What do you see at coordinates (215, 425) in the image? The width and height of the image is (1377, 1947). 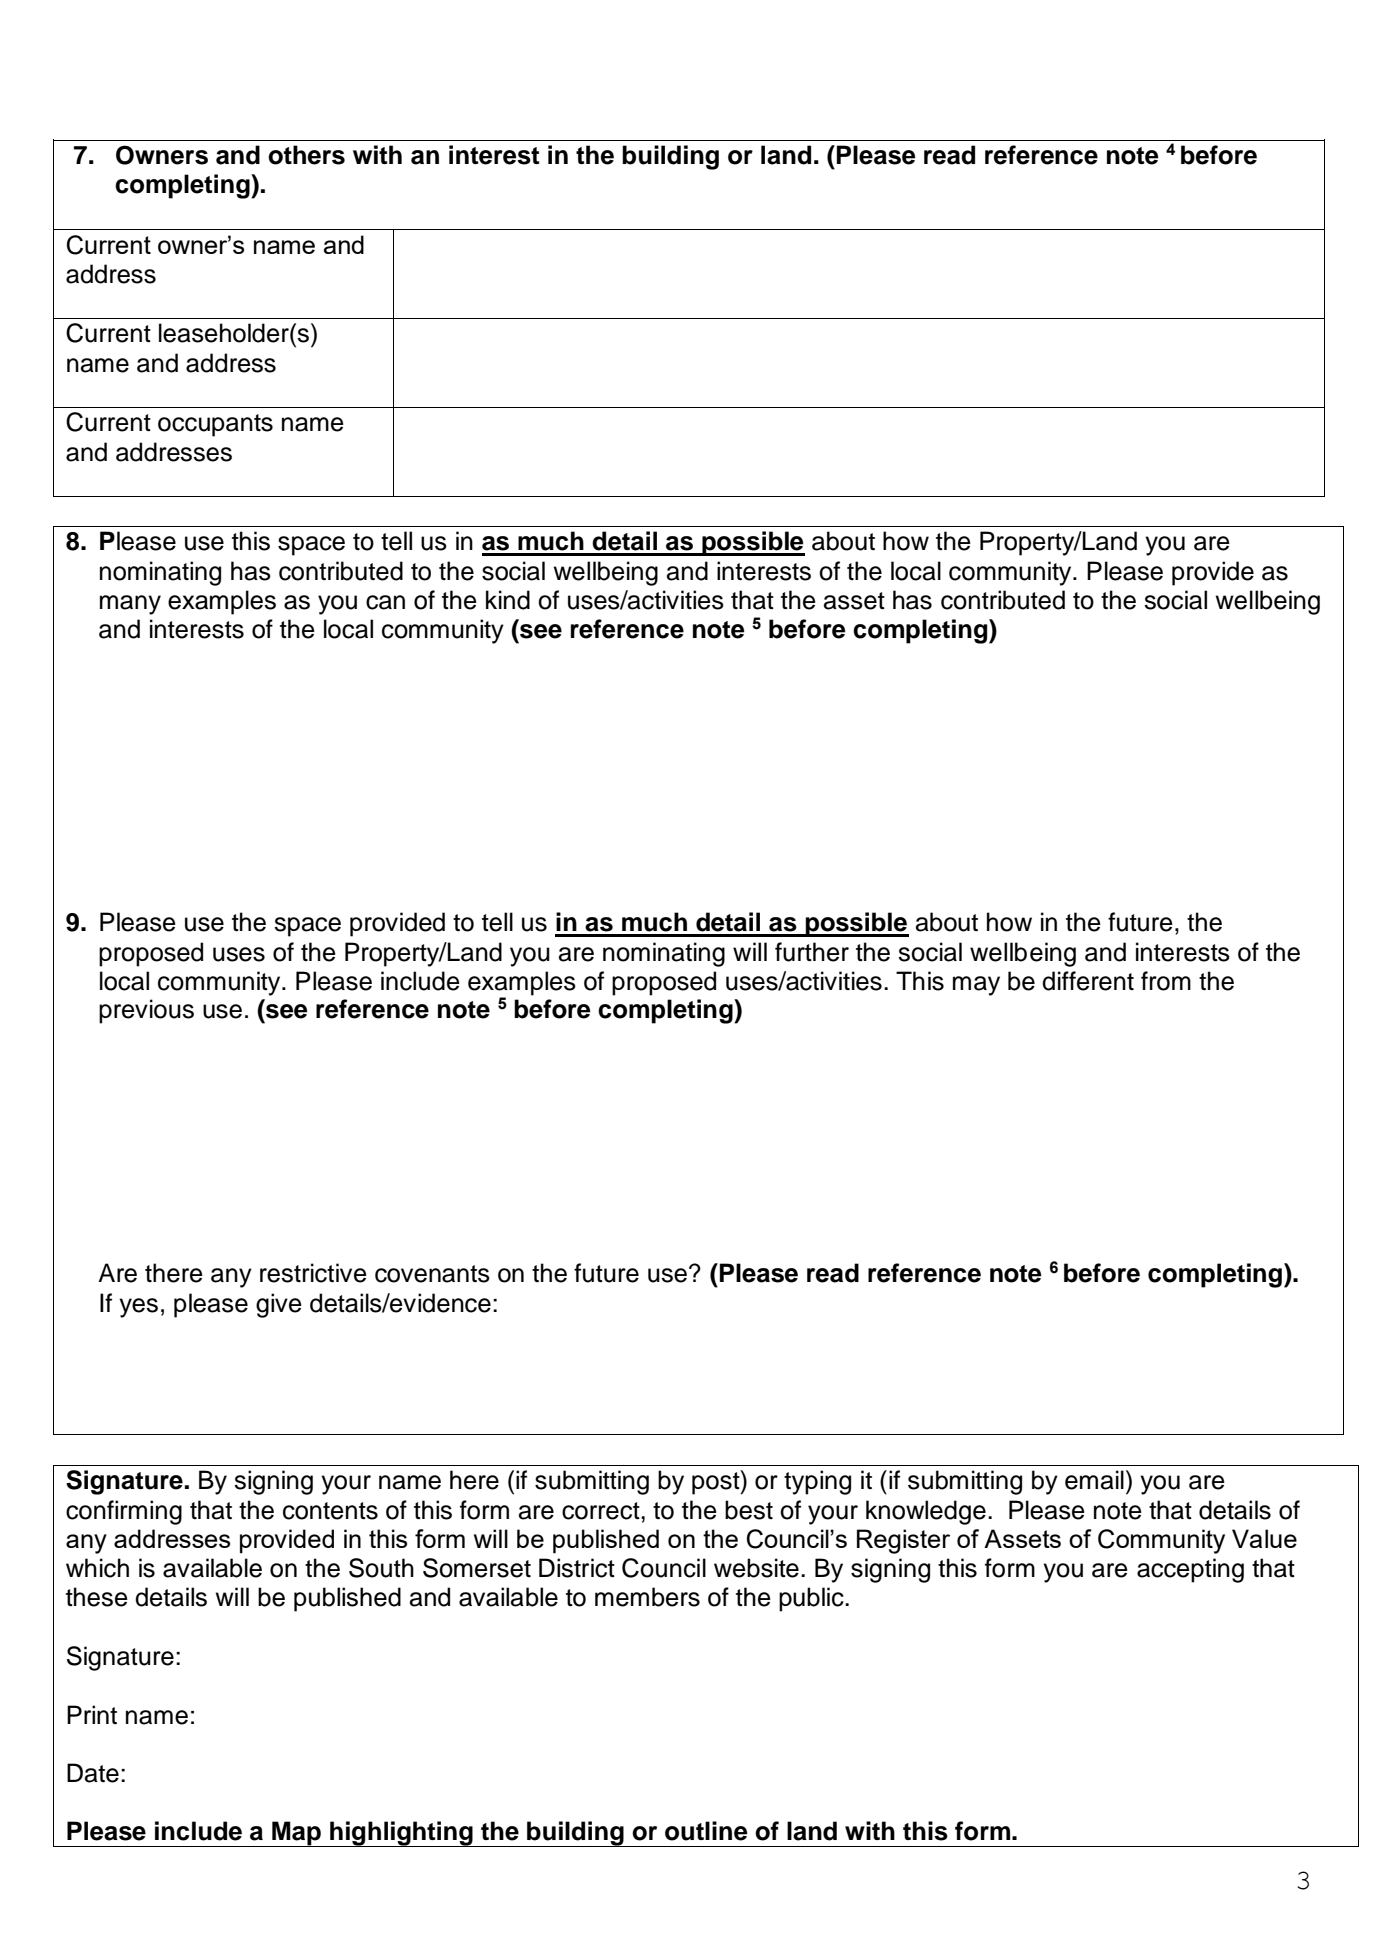 I see `occupants` at bounding box center [215, 425].
